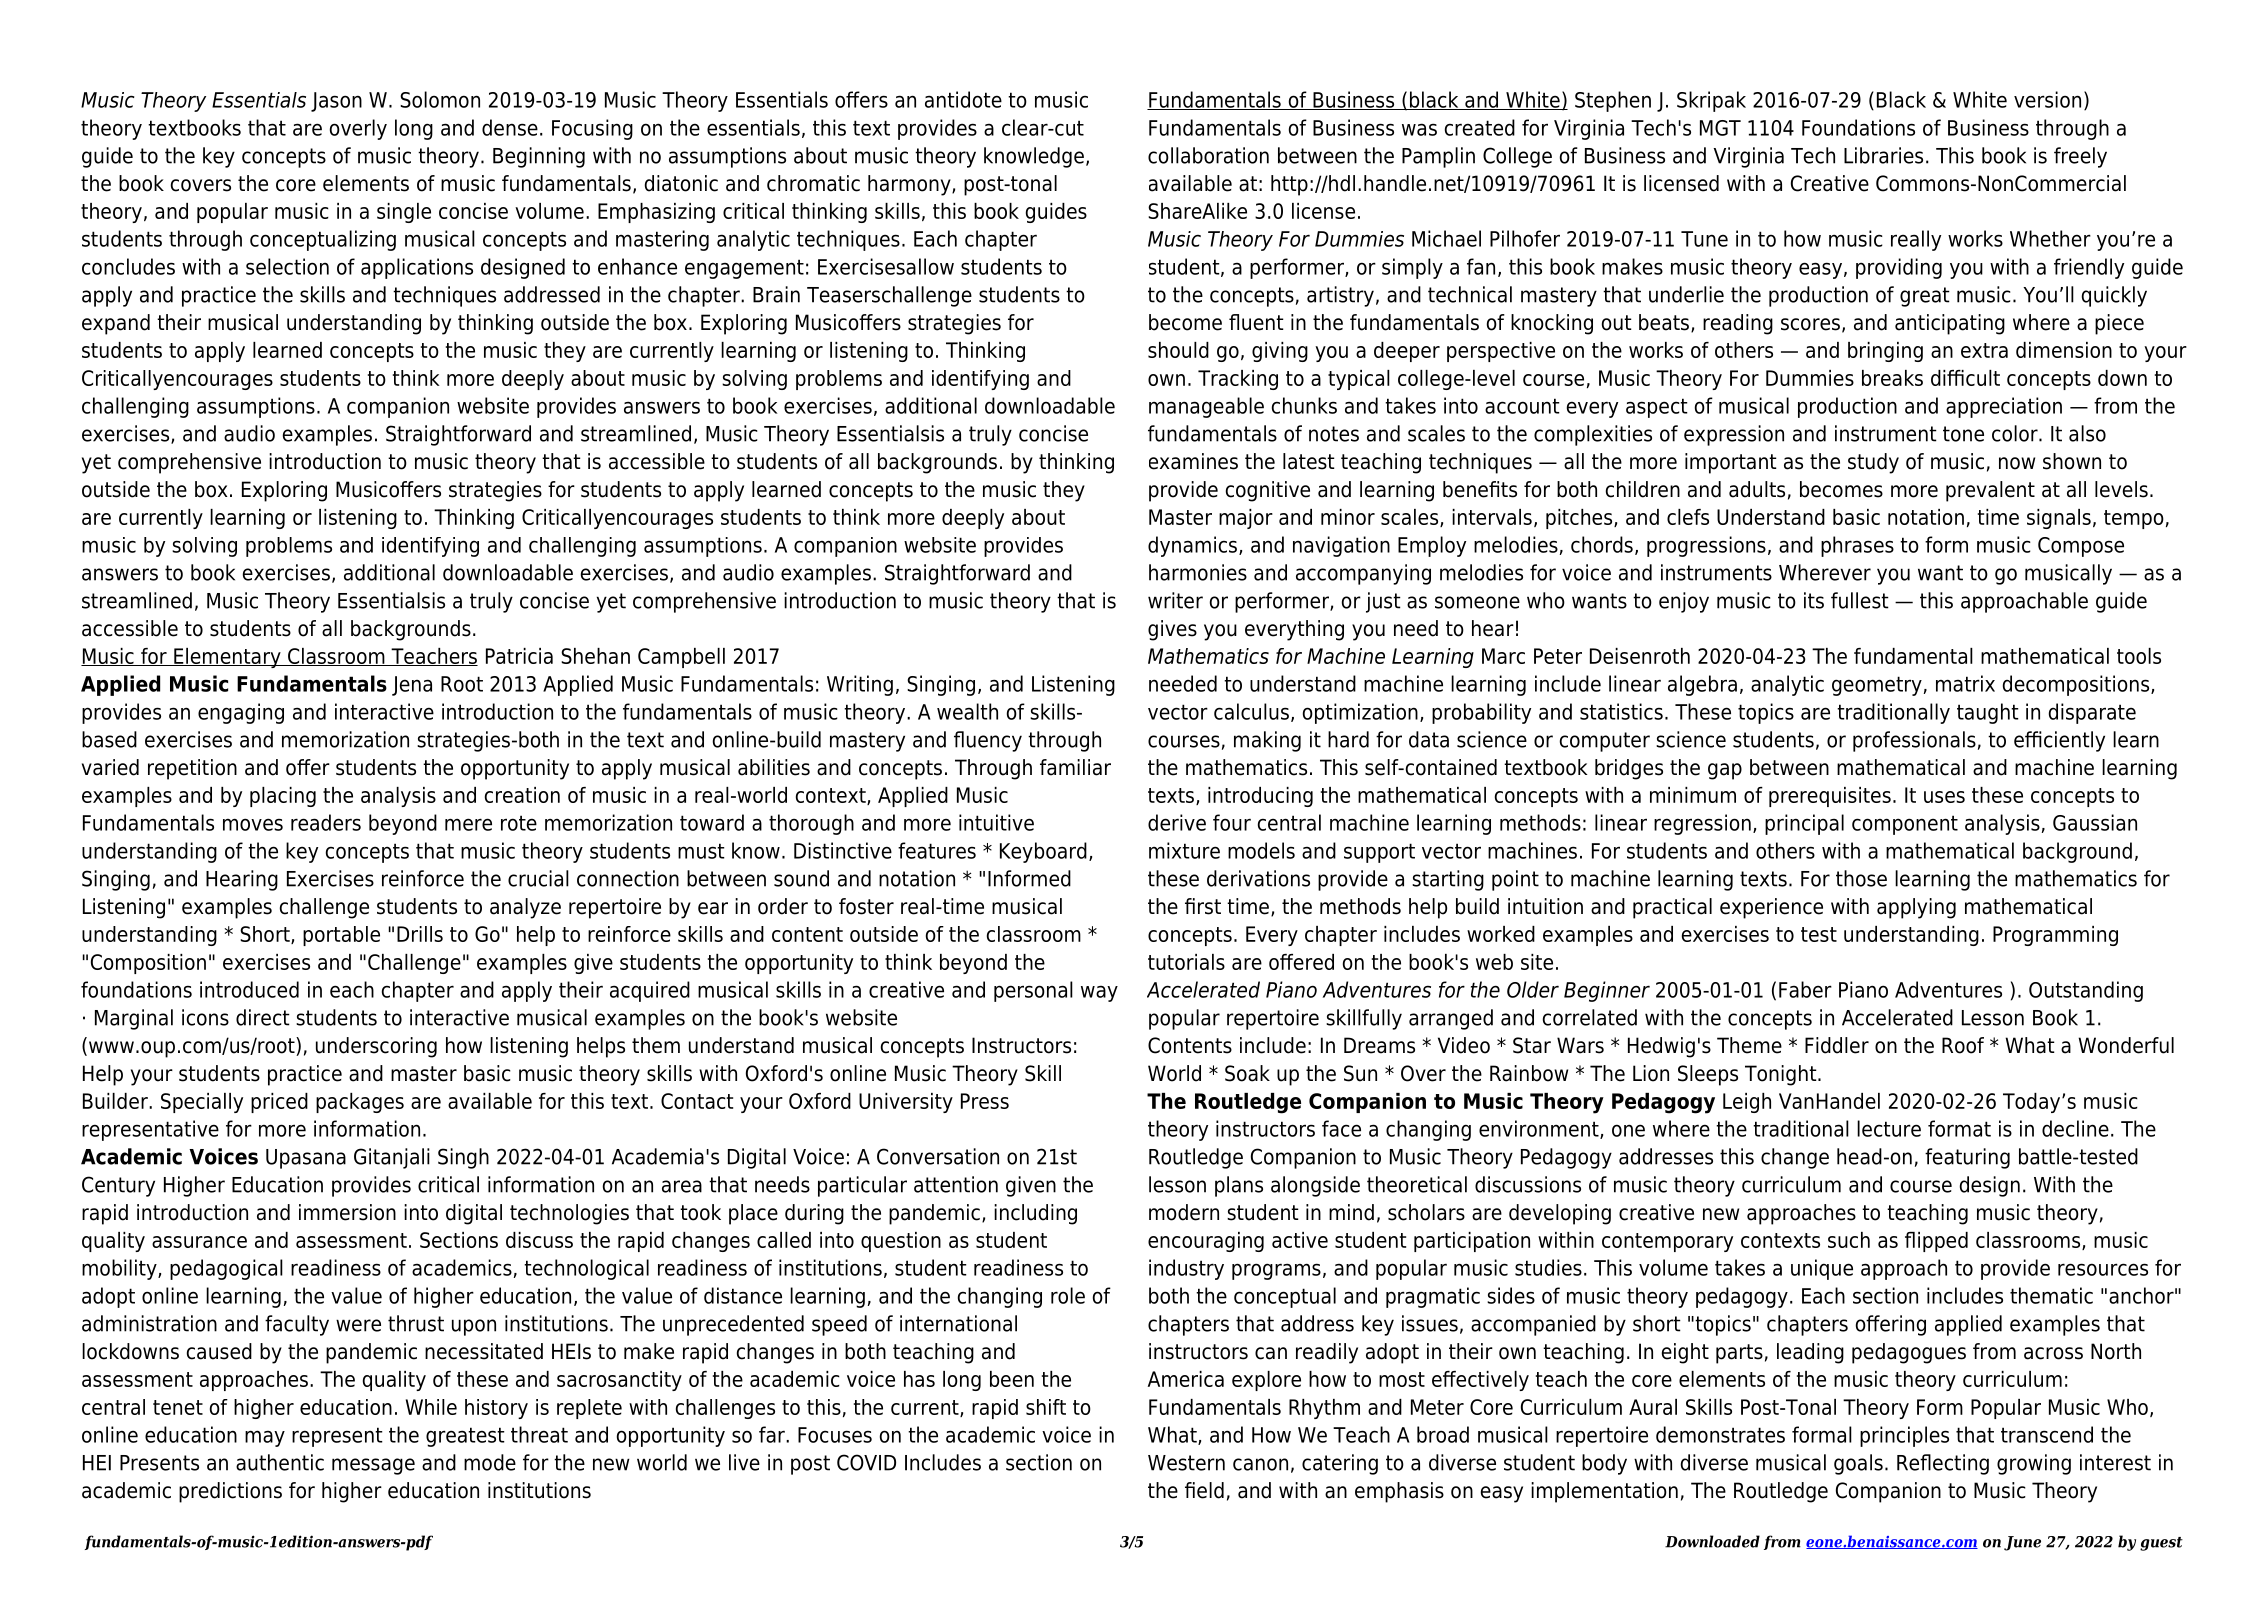  Describe the element at coordinates (1239, 1186) in the page. I see `plans` at that location.
